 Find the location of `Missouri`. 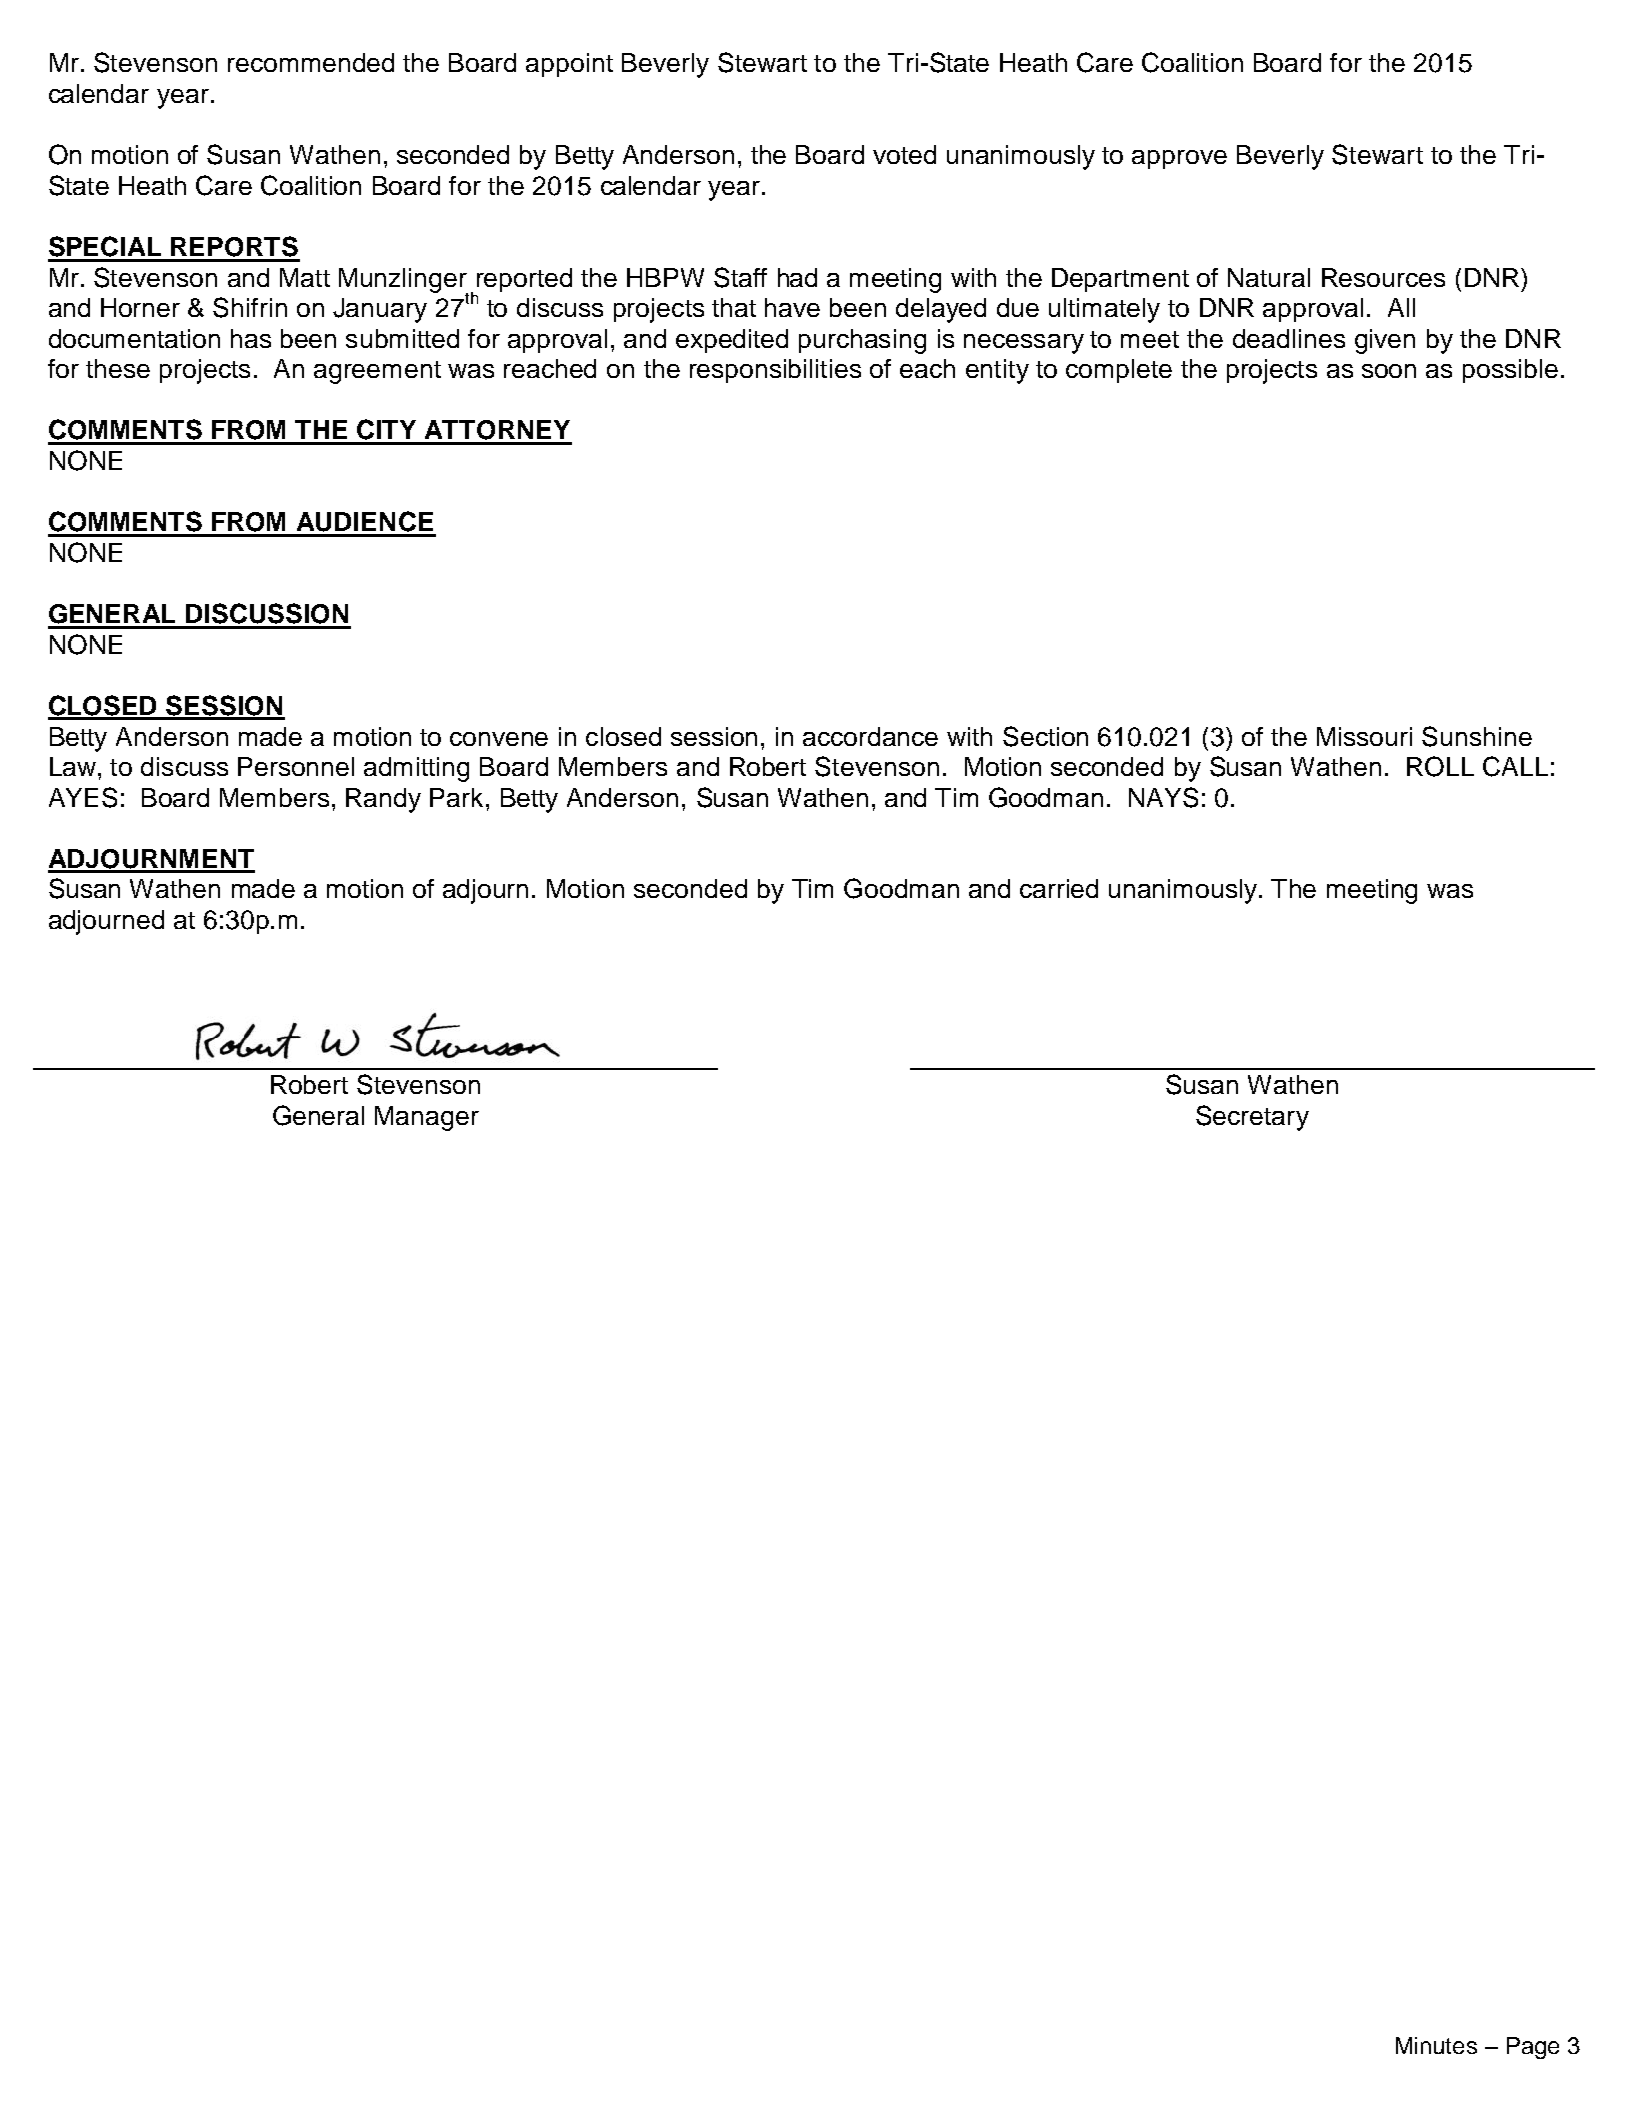

Missouri is located at coordinates (1364, 736).
